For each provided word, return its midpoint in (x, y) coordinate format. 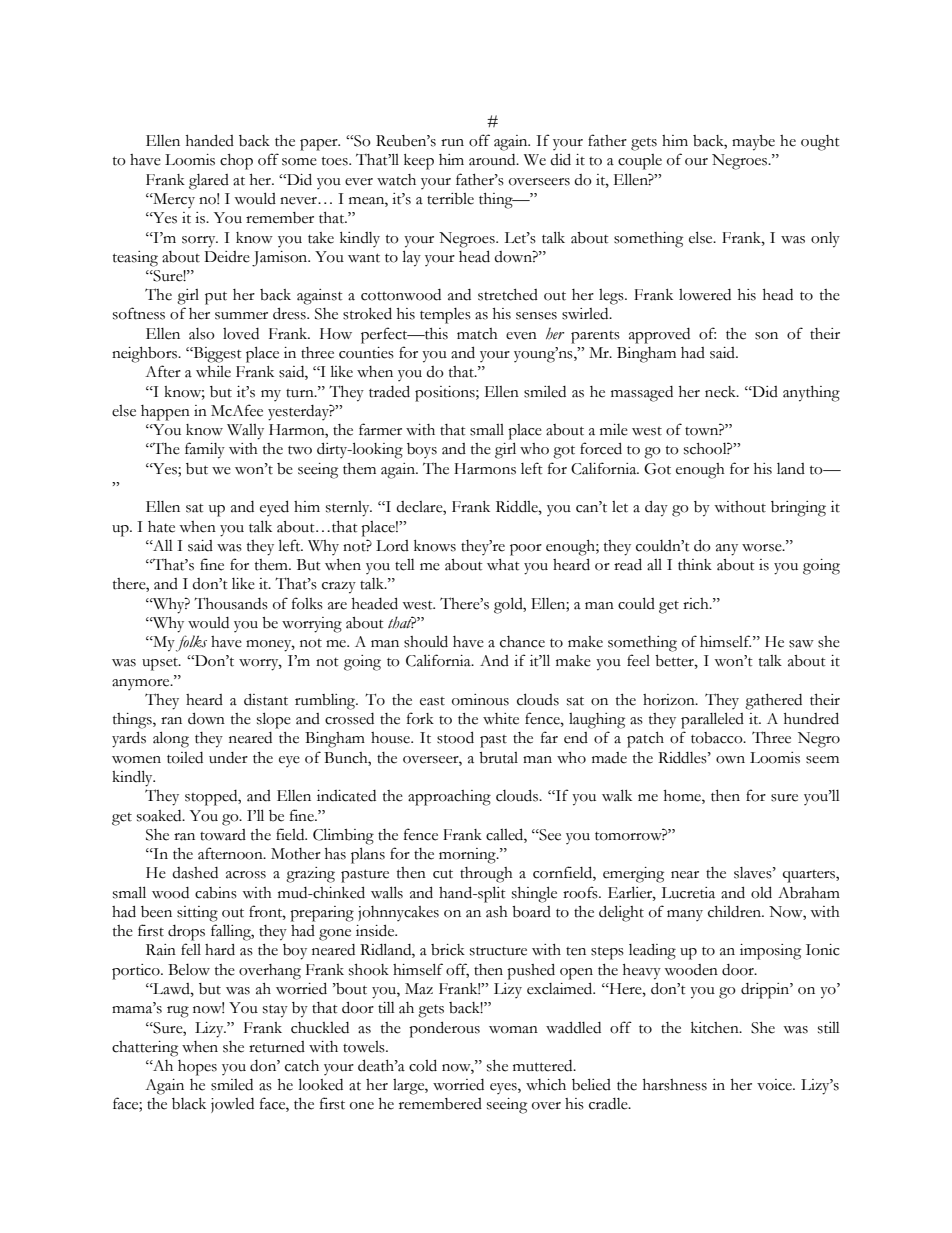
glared (209, 182)
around (493, 160)
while (213, 372)
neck (722, 392)
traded (389, 391)
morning (468, 856)
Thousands (231, 603)
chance (522, 642)
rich (697, 604)
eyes (504, 1088)
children (736, 912)
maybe (753, 143)
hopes (197, 1068)
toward (223, 835)
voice (775, 1085)
